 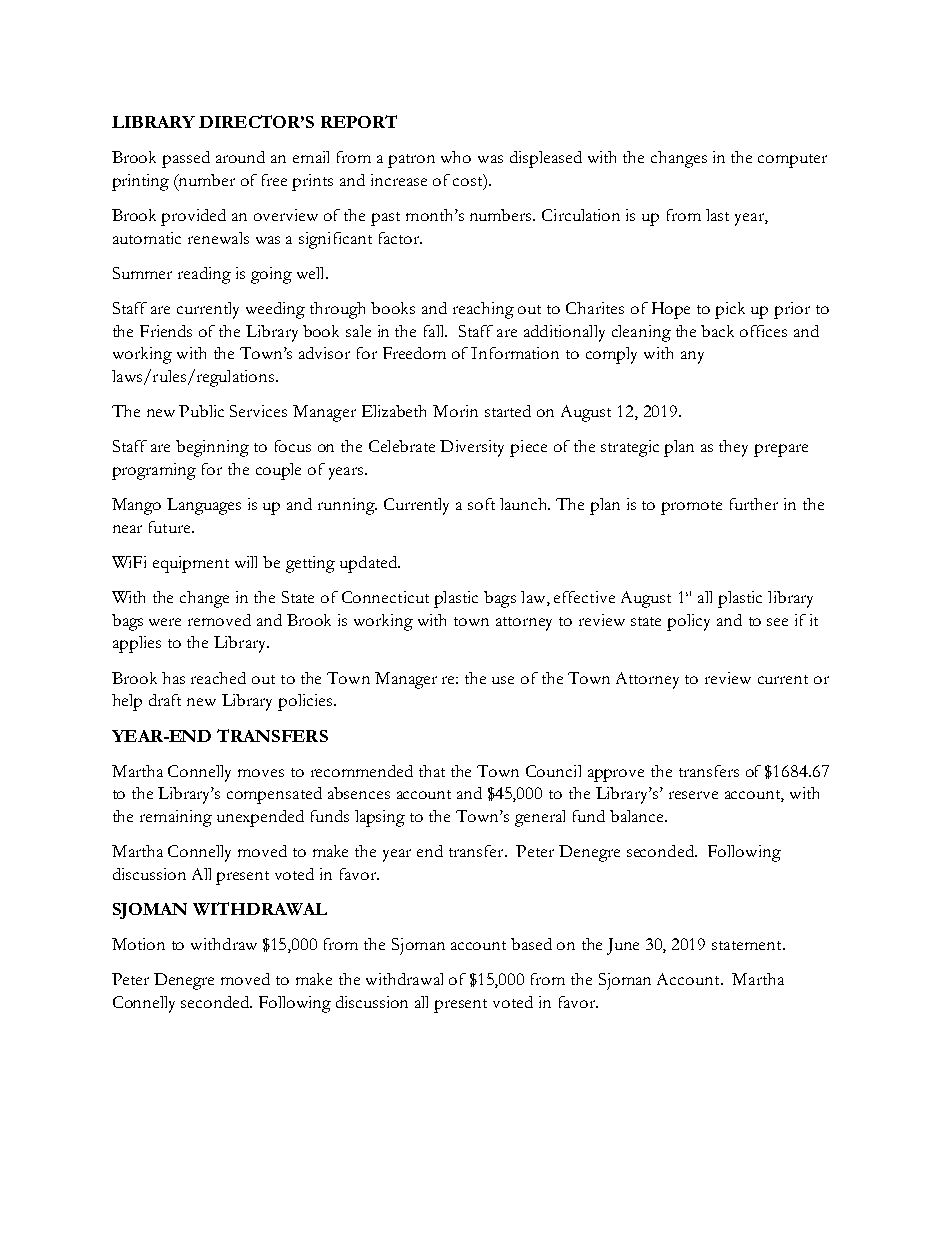 What do you see at coordinates (691, 508) in the screenshot?
I see `promote` at bounding box center [691, 508].
